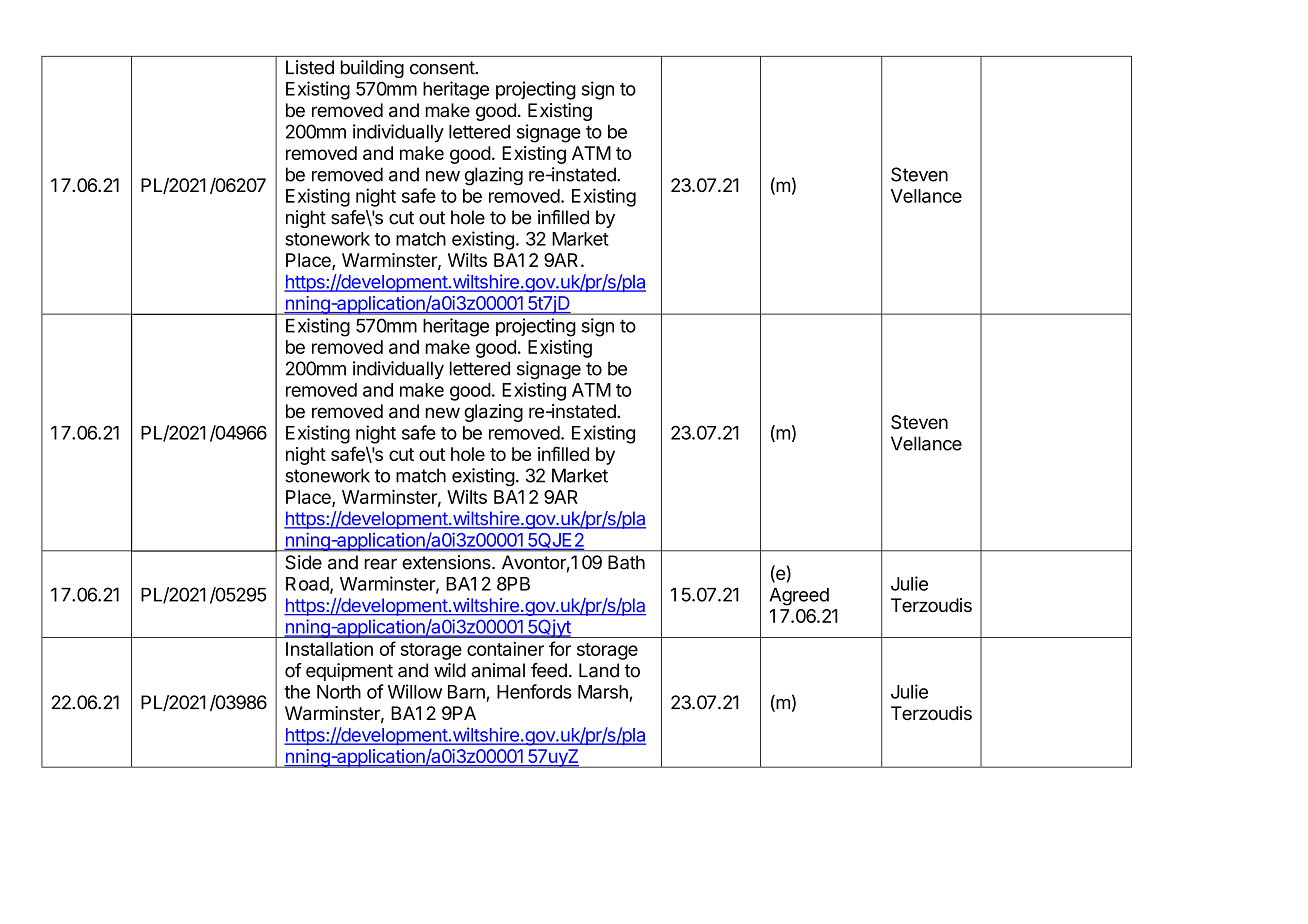 This page has height=924, width=1308. Describe the element at coordinates (599, 670) in the page. I see `Land` at that location.
